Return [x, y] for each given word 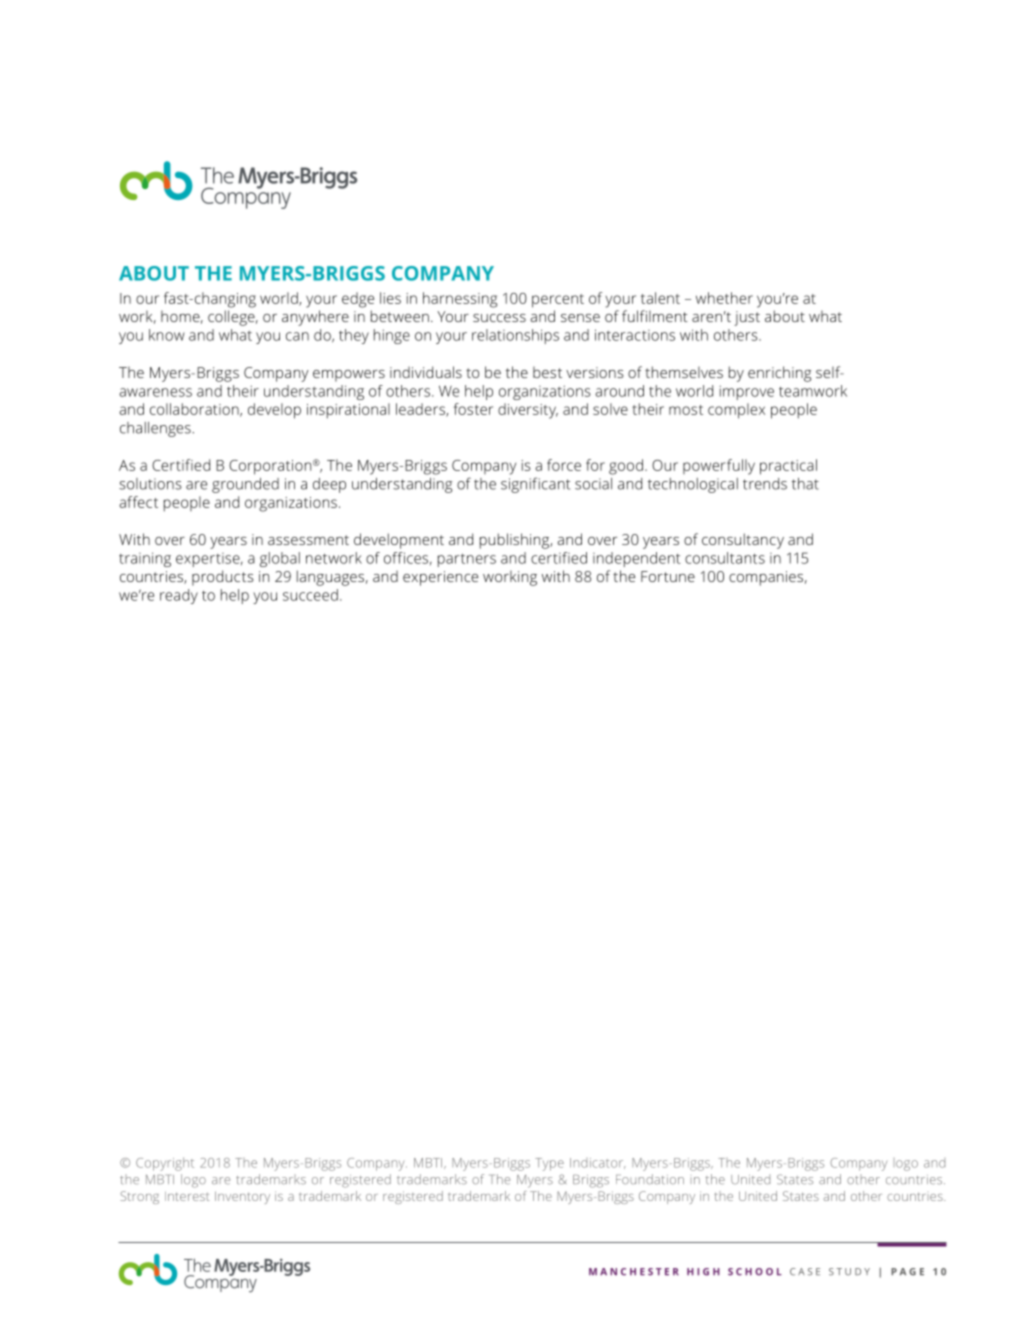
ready [179, 596]
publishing [515, 541]
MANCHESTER [634, 1272]
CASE [805, 1272]
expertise [209, 560]
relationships [515, 336]
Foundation [650, 1179]
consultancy [743, 541]
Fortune [668, 576]
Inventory [242, 1197]
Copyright [165, 1164]
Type [549, 1164]
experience [440, 578]
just [747, 318]
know [167, 335]
